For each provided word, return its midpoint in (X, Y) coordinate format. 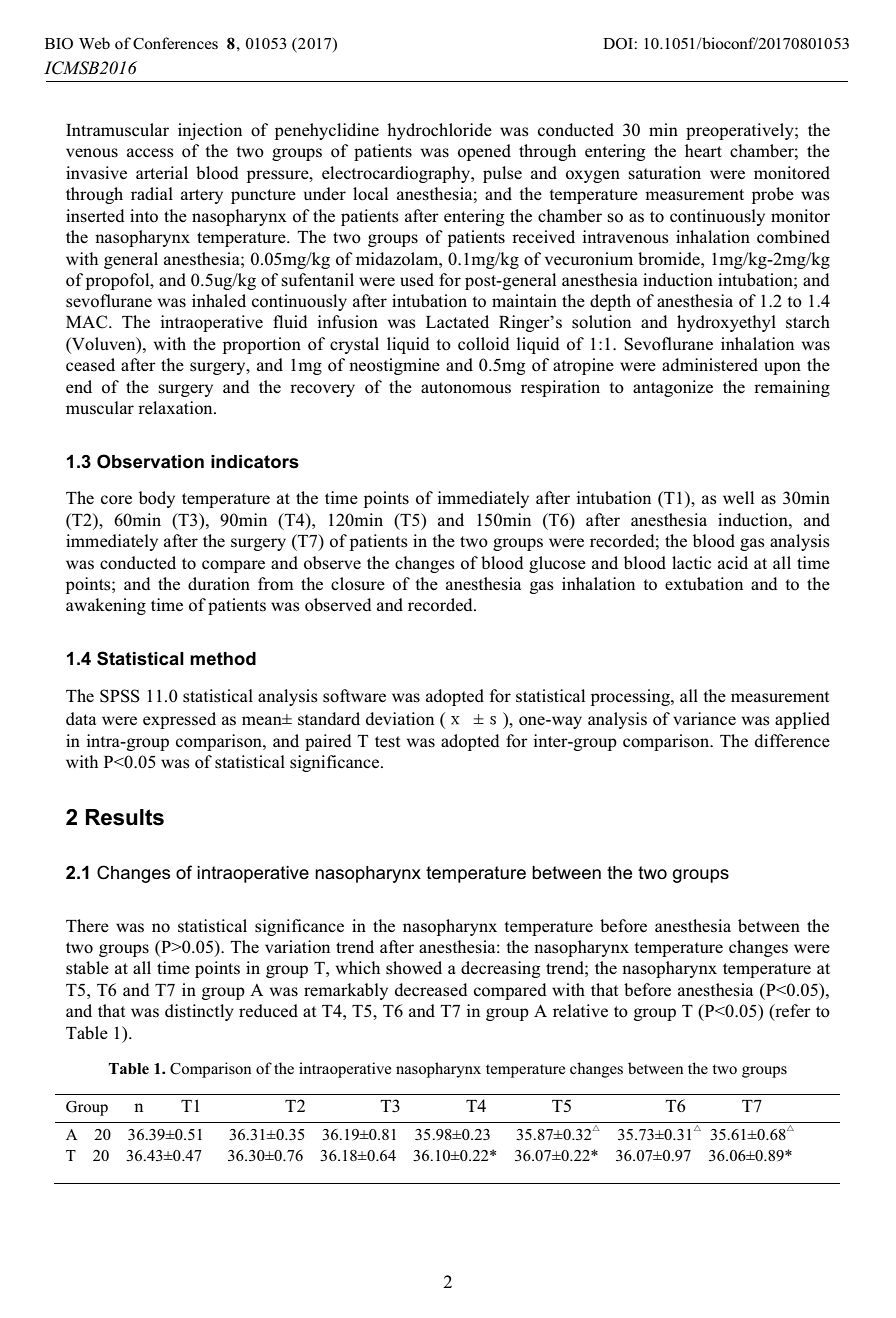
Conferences (175, 43)
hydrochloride (439, 131)
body (157, 499)
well (738, 497)
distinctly (199, 1012)
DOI (619, 44)
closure (358, 584)
